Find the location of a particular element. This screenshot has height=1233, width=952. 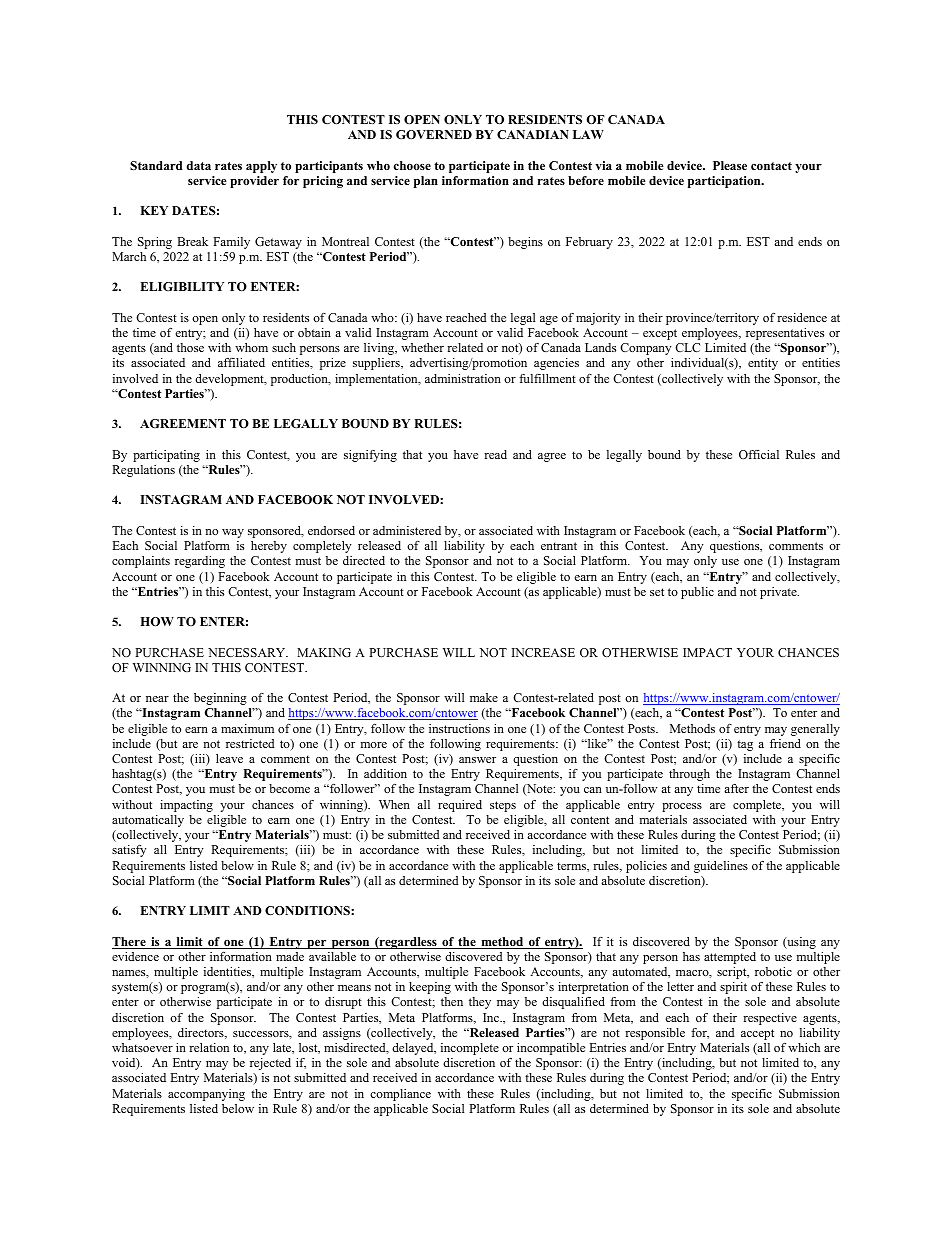

participating is located at coordinates (166, 456).
